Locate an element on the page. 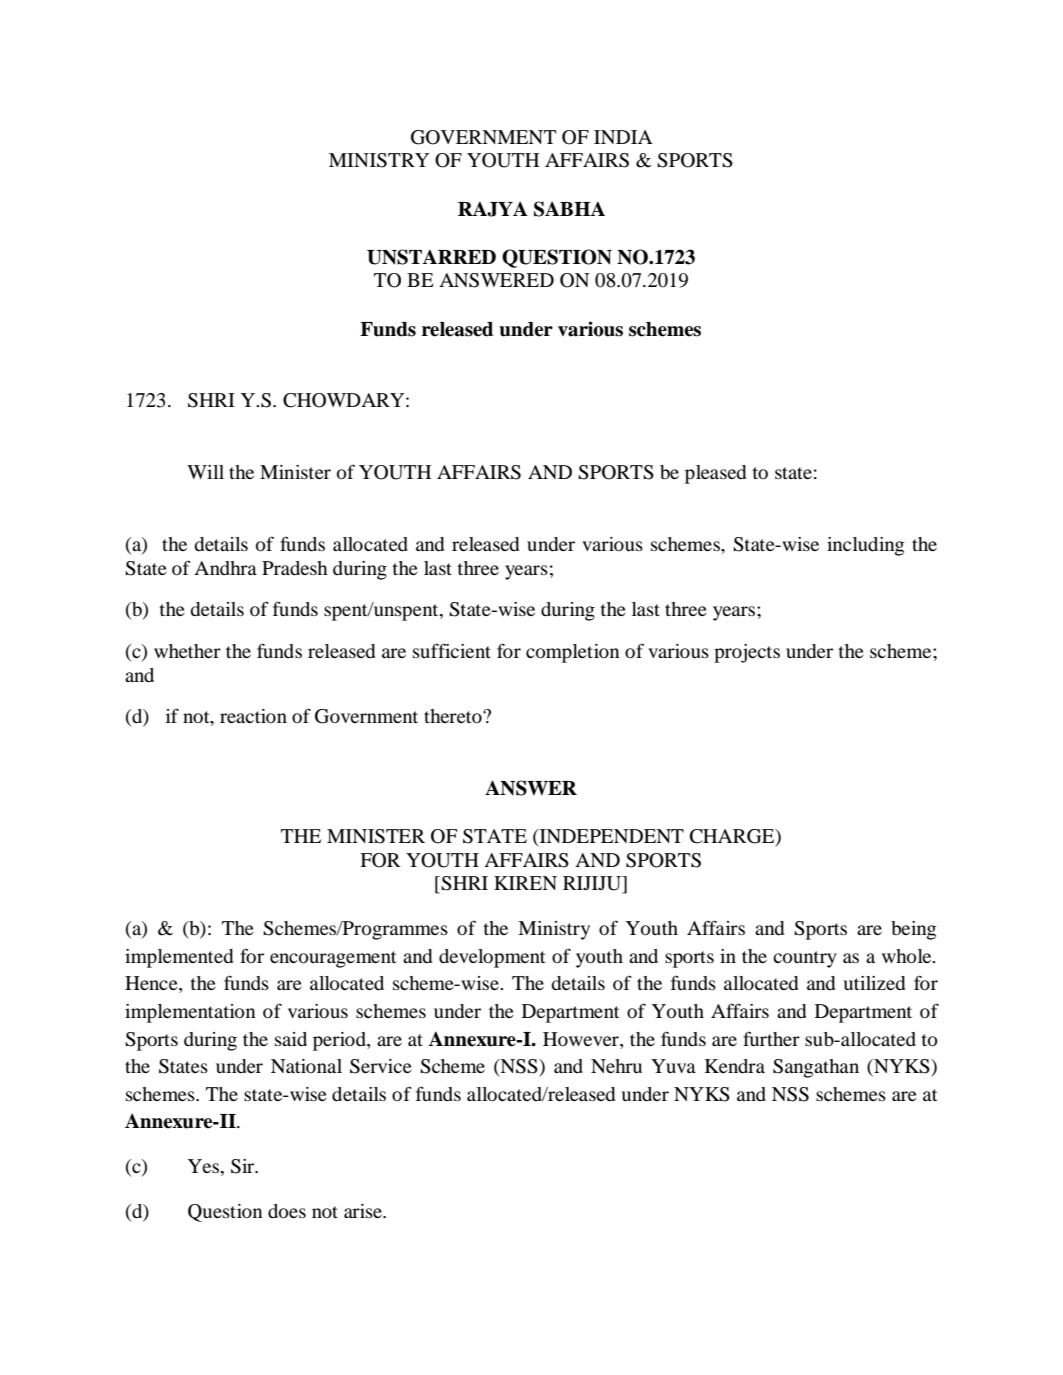  INDIA is located at coordinates (623, 137).
